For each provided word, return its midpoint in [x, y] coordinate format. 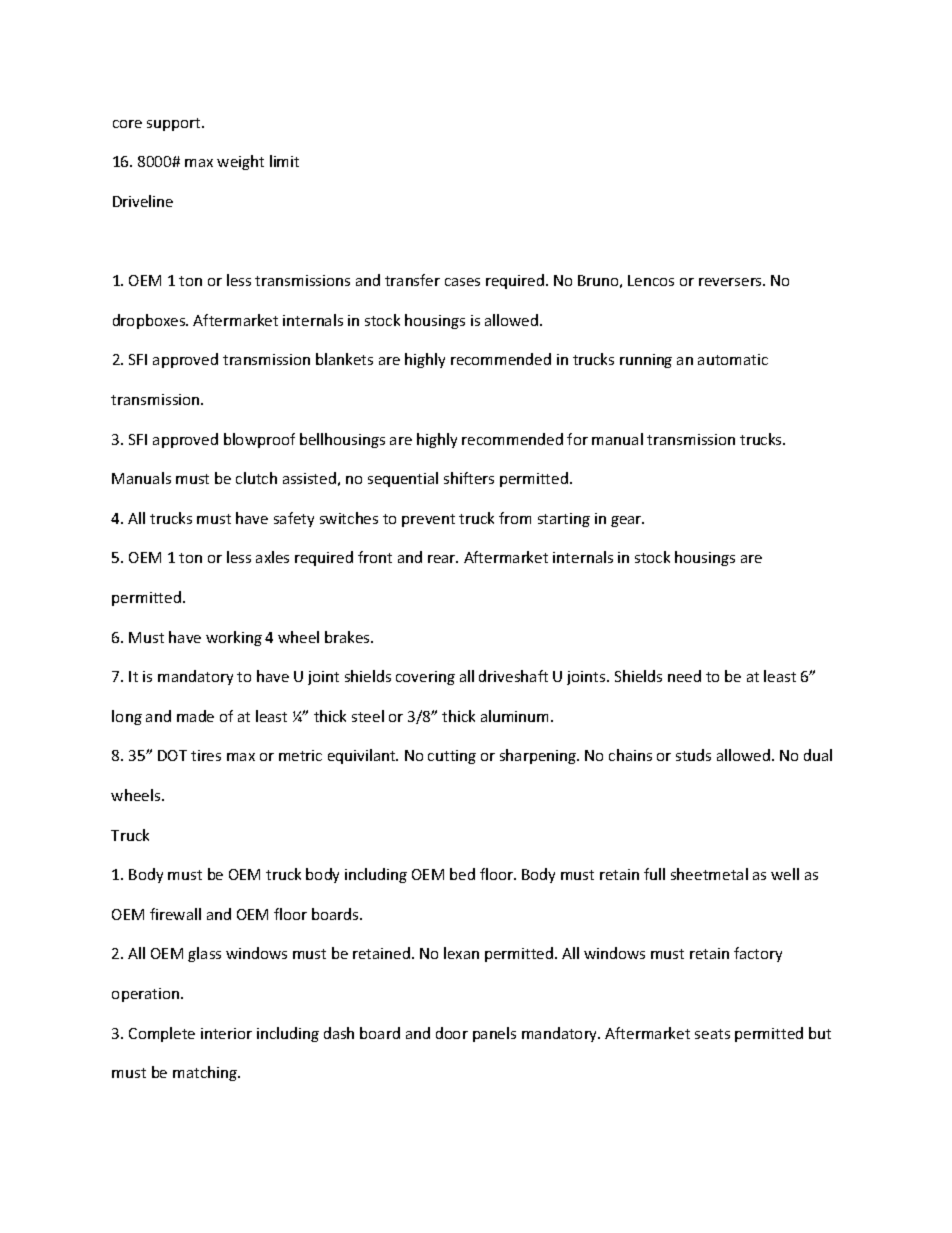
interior [226, 1033]
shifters [469, 478]
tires [206, 755]
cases [462, 282]
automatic [733, 359]
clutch [256, 478]
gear [627, 521]
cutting [452, 757]
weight [240, 162]
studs [693, 755]
